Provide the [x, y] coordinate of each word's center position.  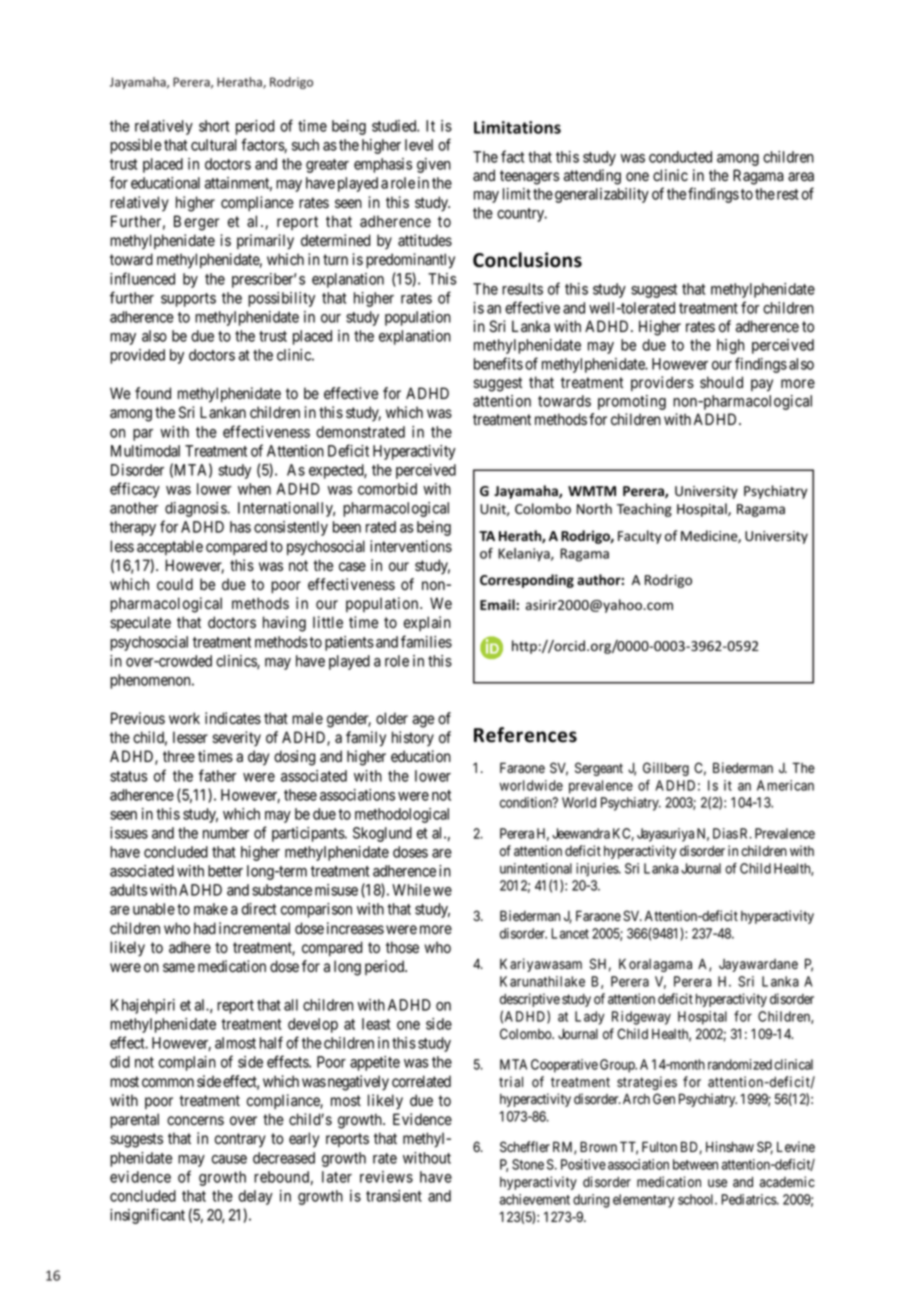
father [217, 775]
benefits [498, 363]
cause [229, 1159]
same [179, 968]
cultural [214, 145]
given [434, 165]
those [402, 947]
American [785, 785]
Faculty [640, 537]
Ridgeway [641, 1018]
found [153, 393]
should [721, 382]
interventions [411, 546]
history [413, 739]
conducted [680, 157]
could [175, 584]
